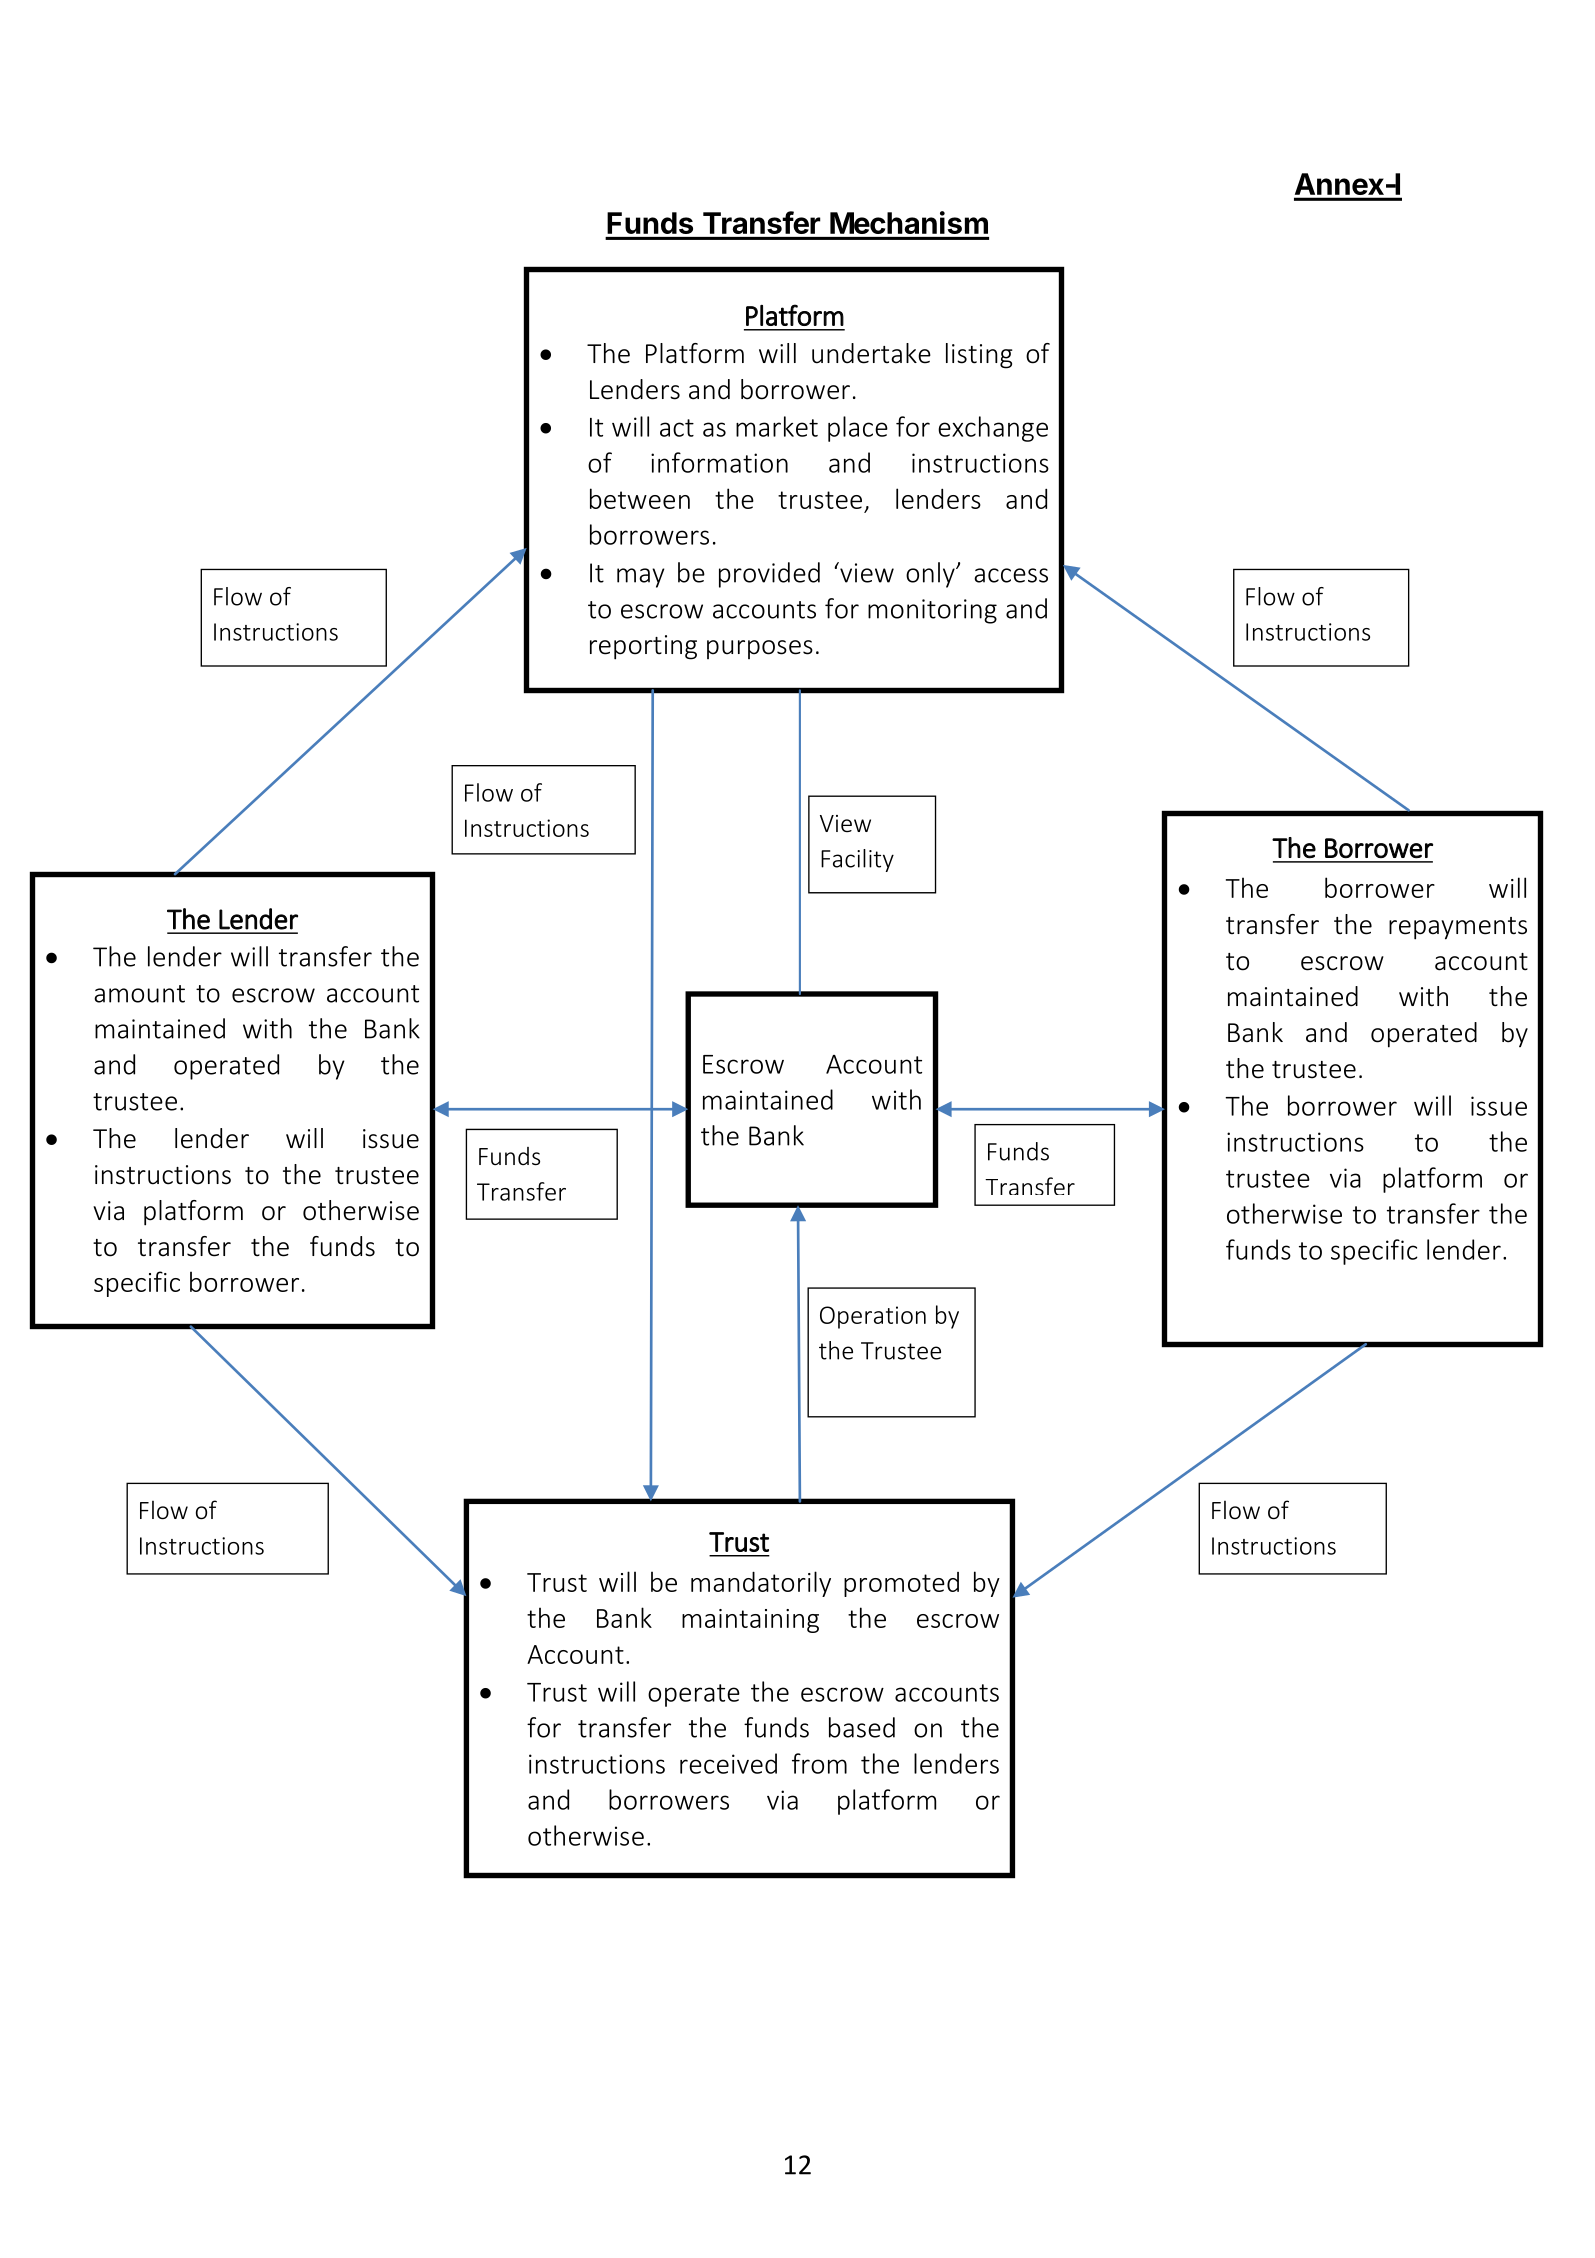 This screenshot has height=2258, width=1595. I want to click on Facility, so click(857, 860).
